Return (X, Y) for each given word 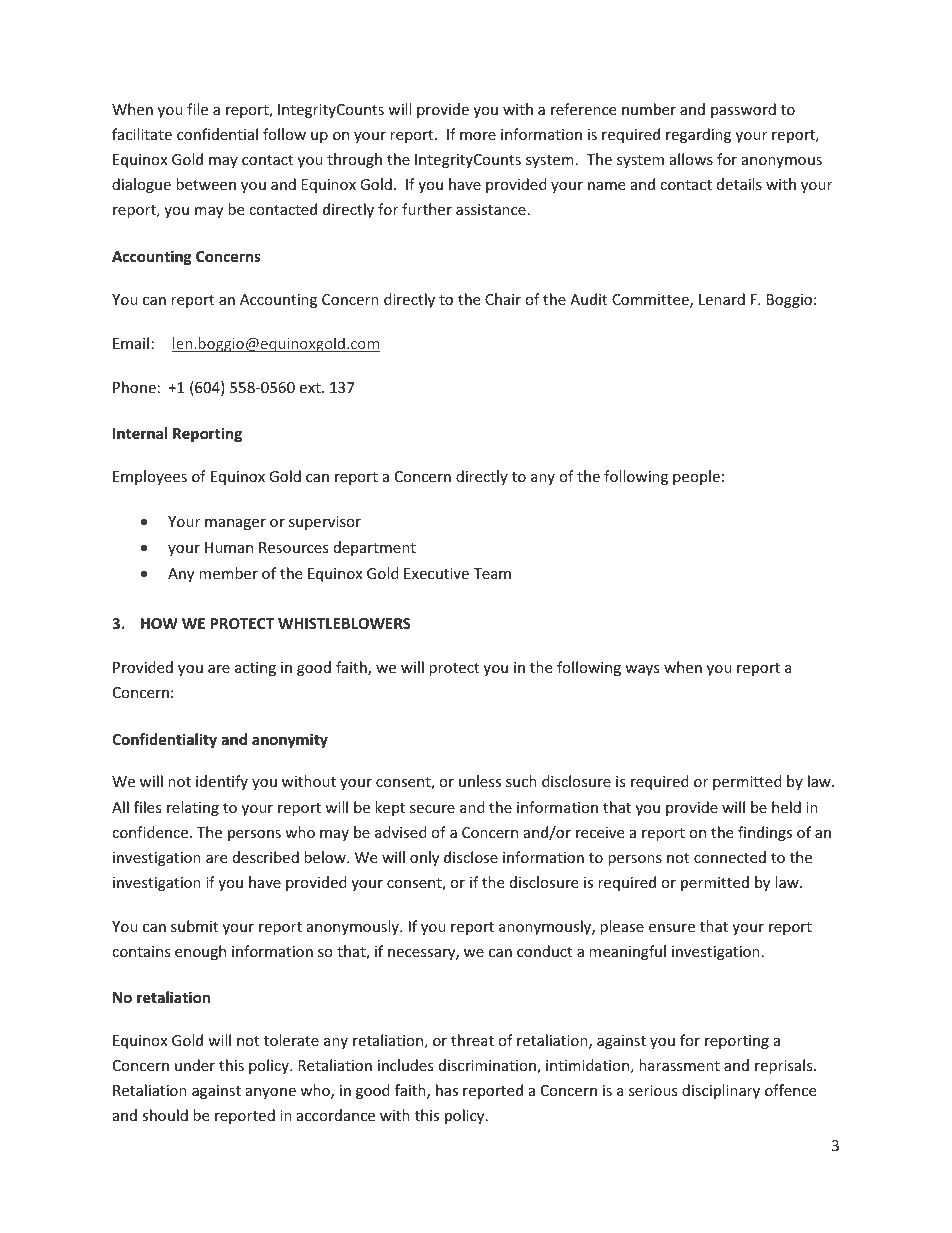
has (447, 1090)
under (195, 1065)
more (478, 136)
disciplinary (721, 1091)
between (206, 184)
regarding (698, 135)
